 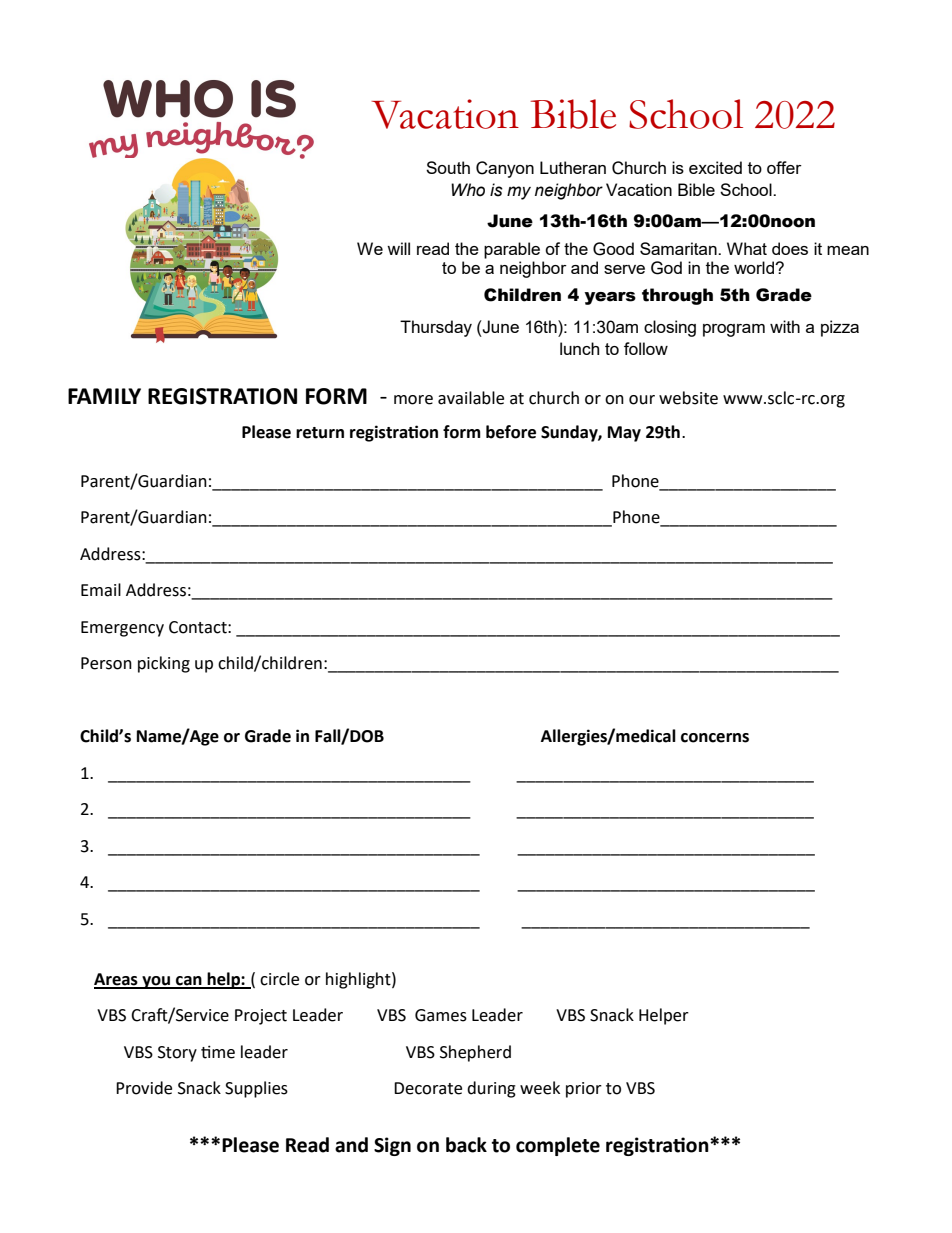 I want to click on concerns, so click(x=715, y=738).
